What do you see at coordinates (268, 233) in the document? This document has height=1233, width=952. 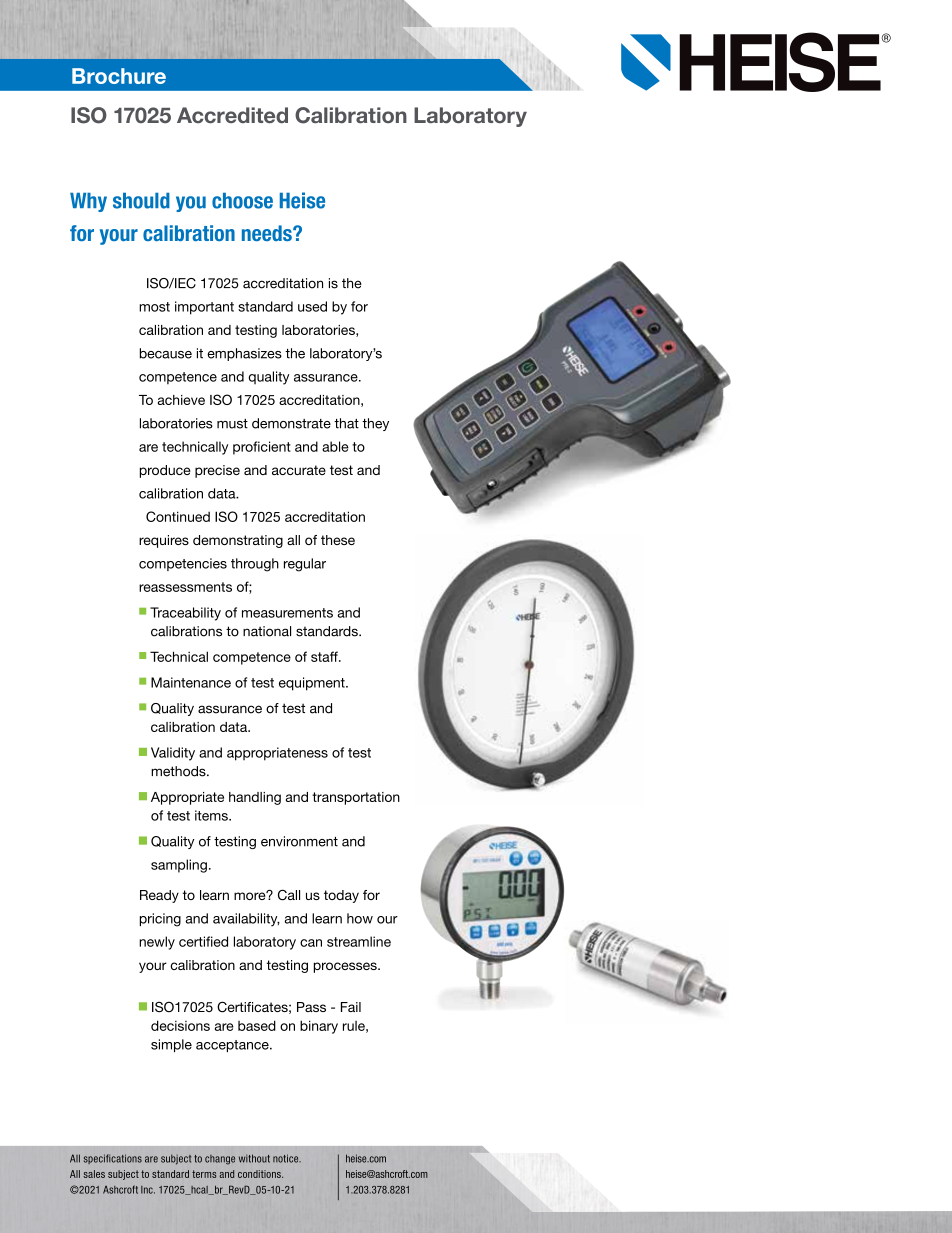 I see `needs` at bounding box center [268, 233].
